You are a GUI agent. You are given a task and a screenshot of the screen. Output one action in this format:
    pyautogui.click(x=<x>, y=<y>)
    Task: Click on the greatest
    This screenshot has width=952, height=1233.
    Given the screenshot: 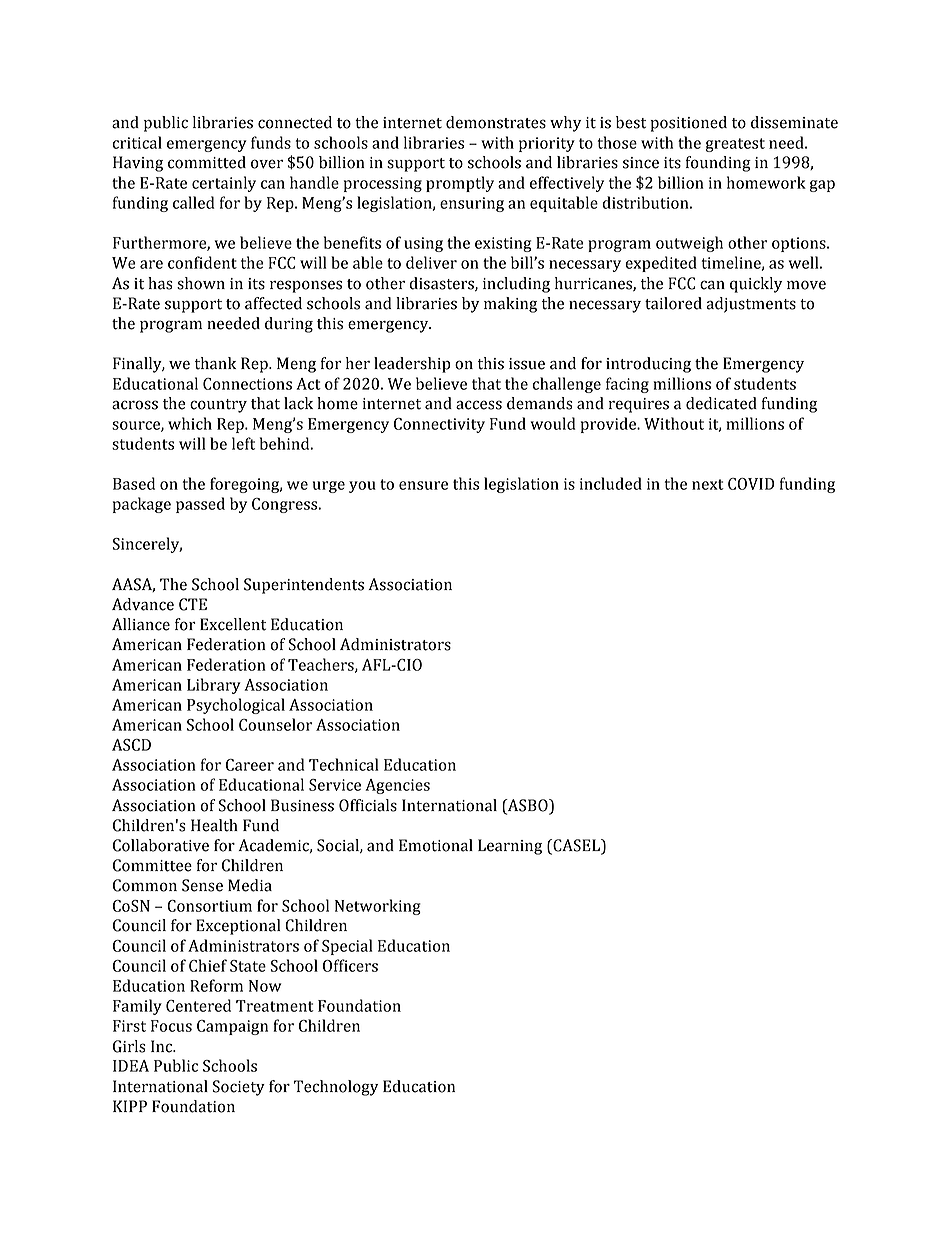 What is the action you would take?
    pyautogui.click(x=735, y=145)
